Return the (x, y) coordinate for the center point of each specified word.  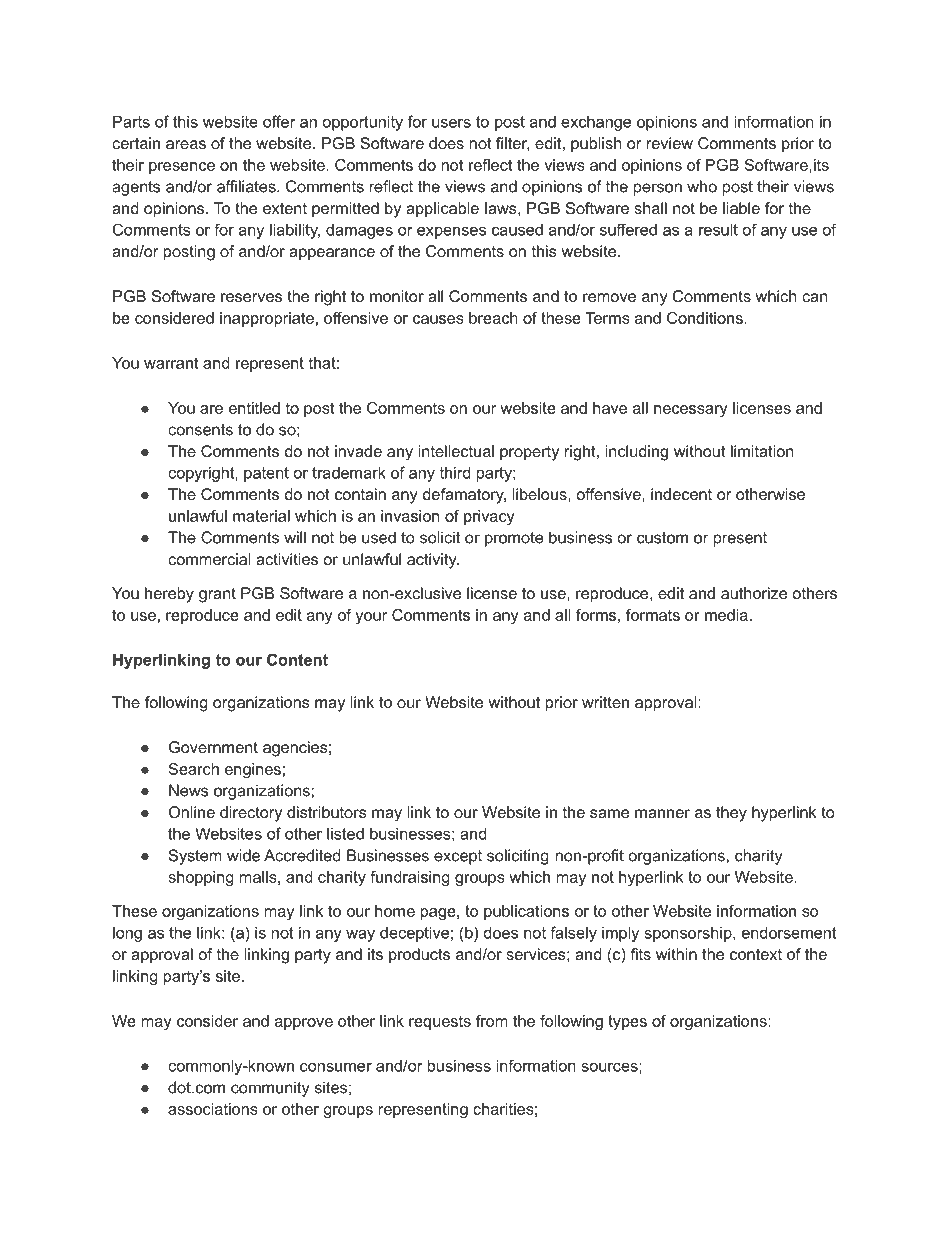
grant (217, 595)
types (627, 1022)
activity (433, 561)
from (492, 1021)
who (702, 186)
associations (213, 1109)
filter (512, 144)
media (726, 615)
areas (186, 144)
